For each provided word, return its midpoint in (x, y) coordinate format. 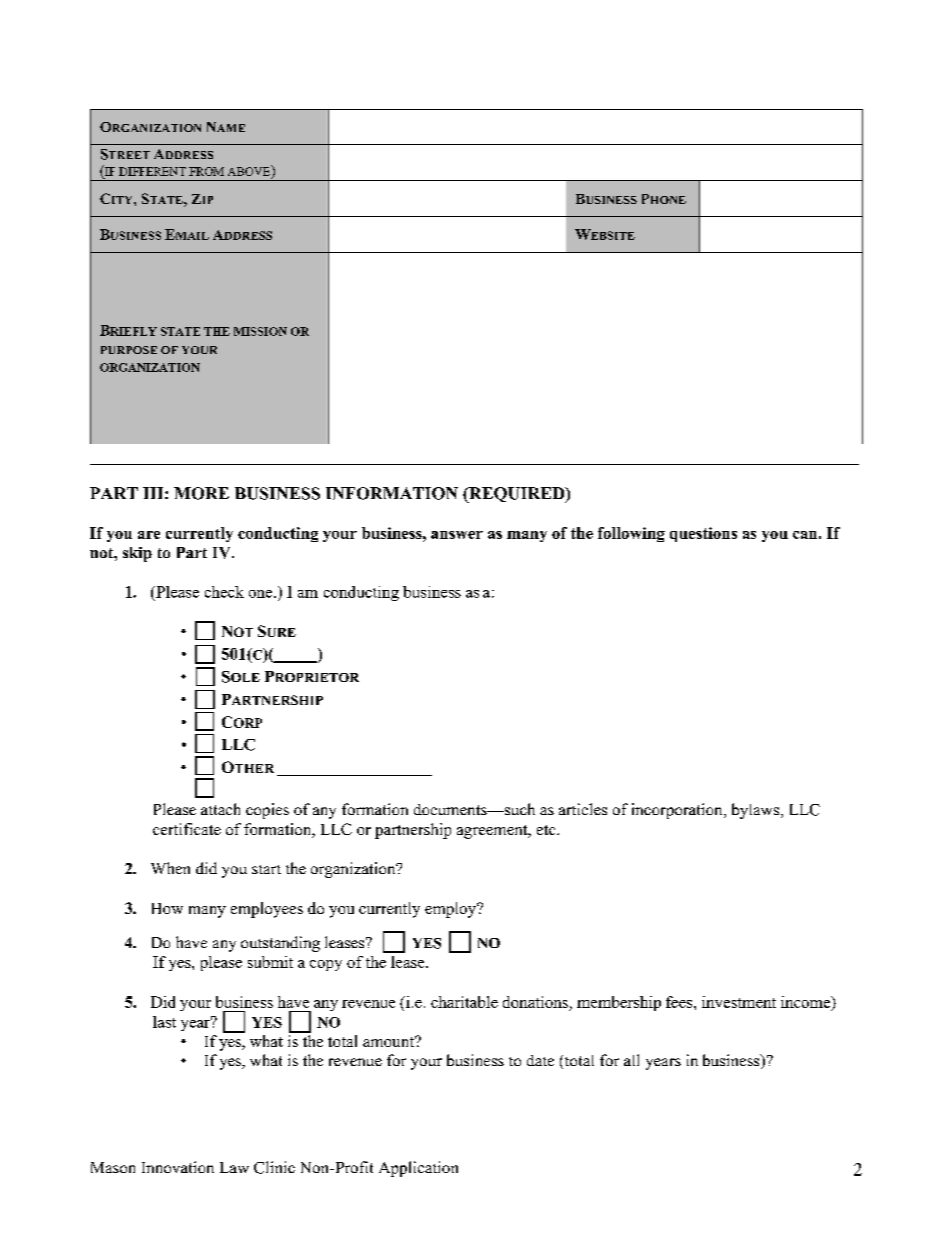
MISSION (260, 331)
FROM (206, 171)
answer (457, 535)
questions (703, 534)
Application (418, 1169)
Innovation (178, 1167)
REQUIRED (517, 495)
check (224, 592)
